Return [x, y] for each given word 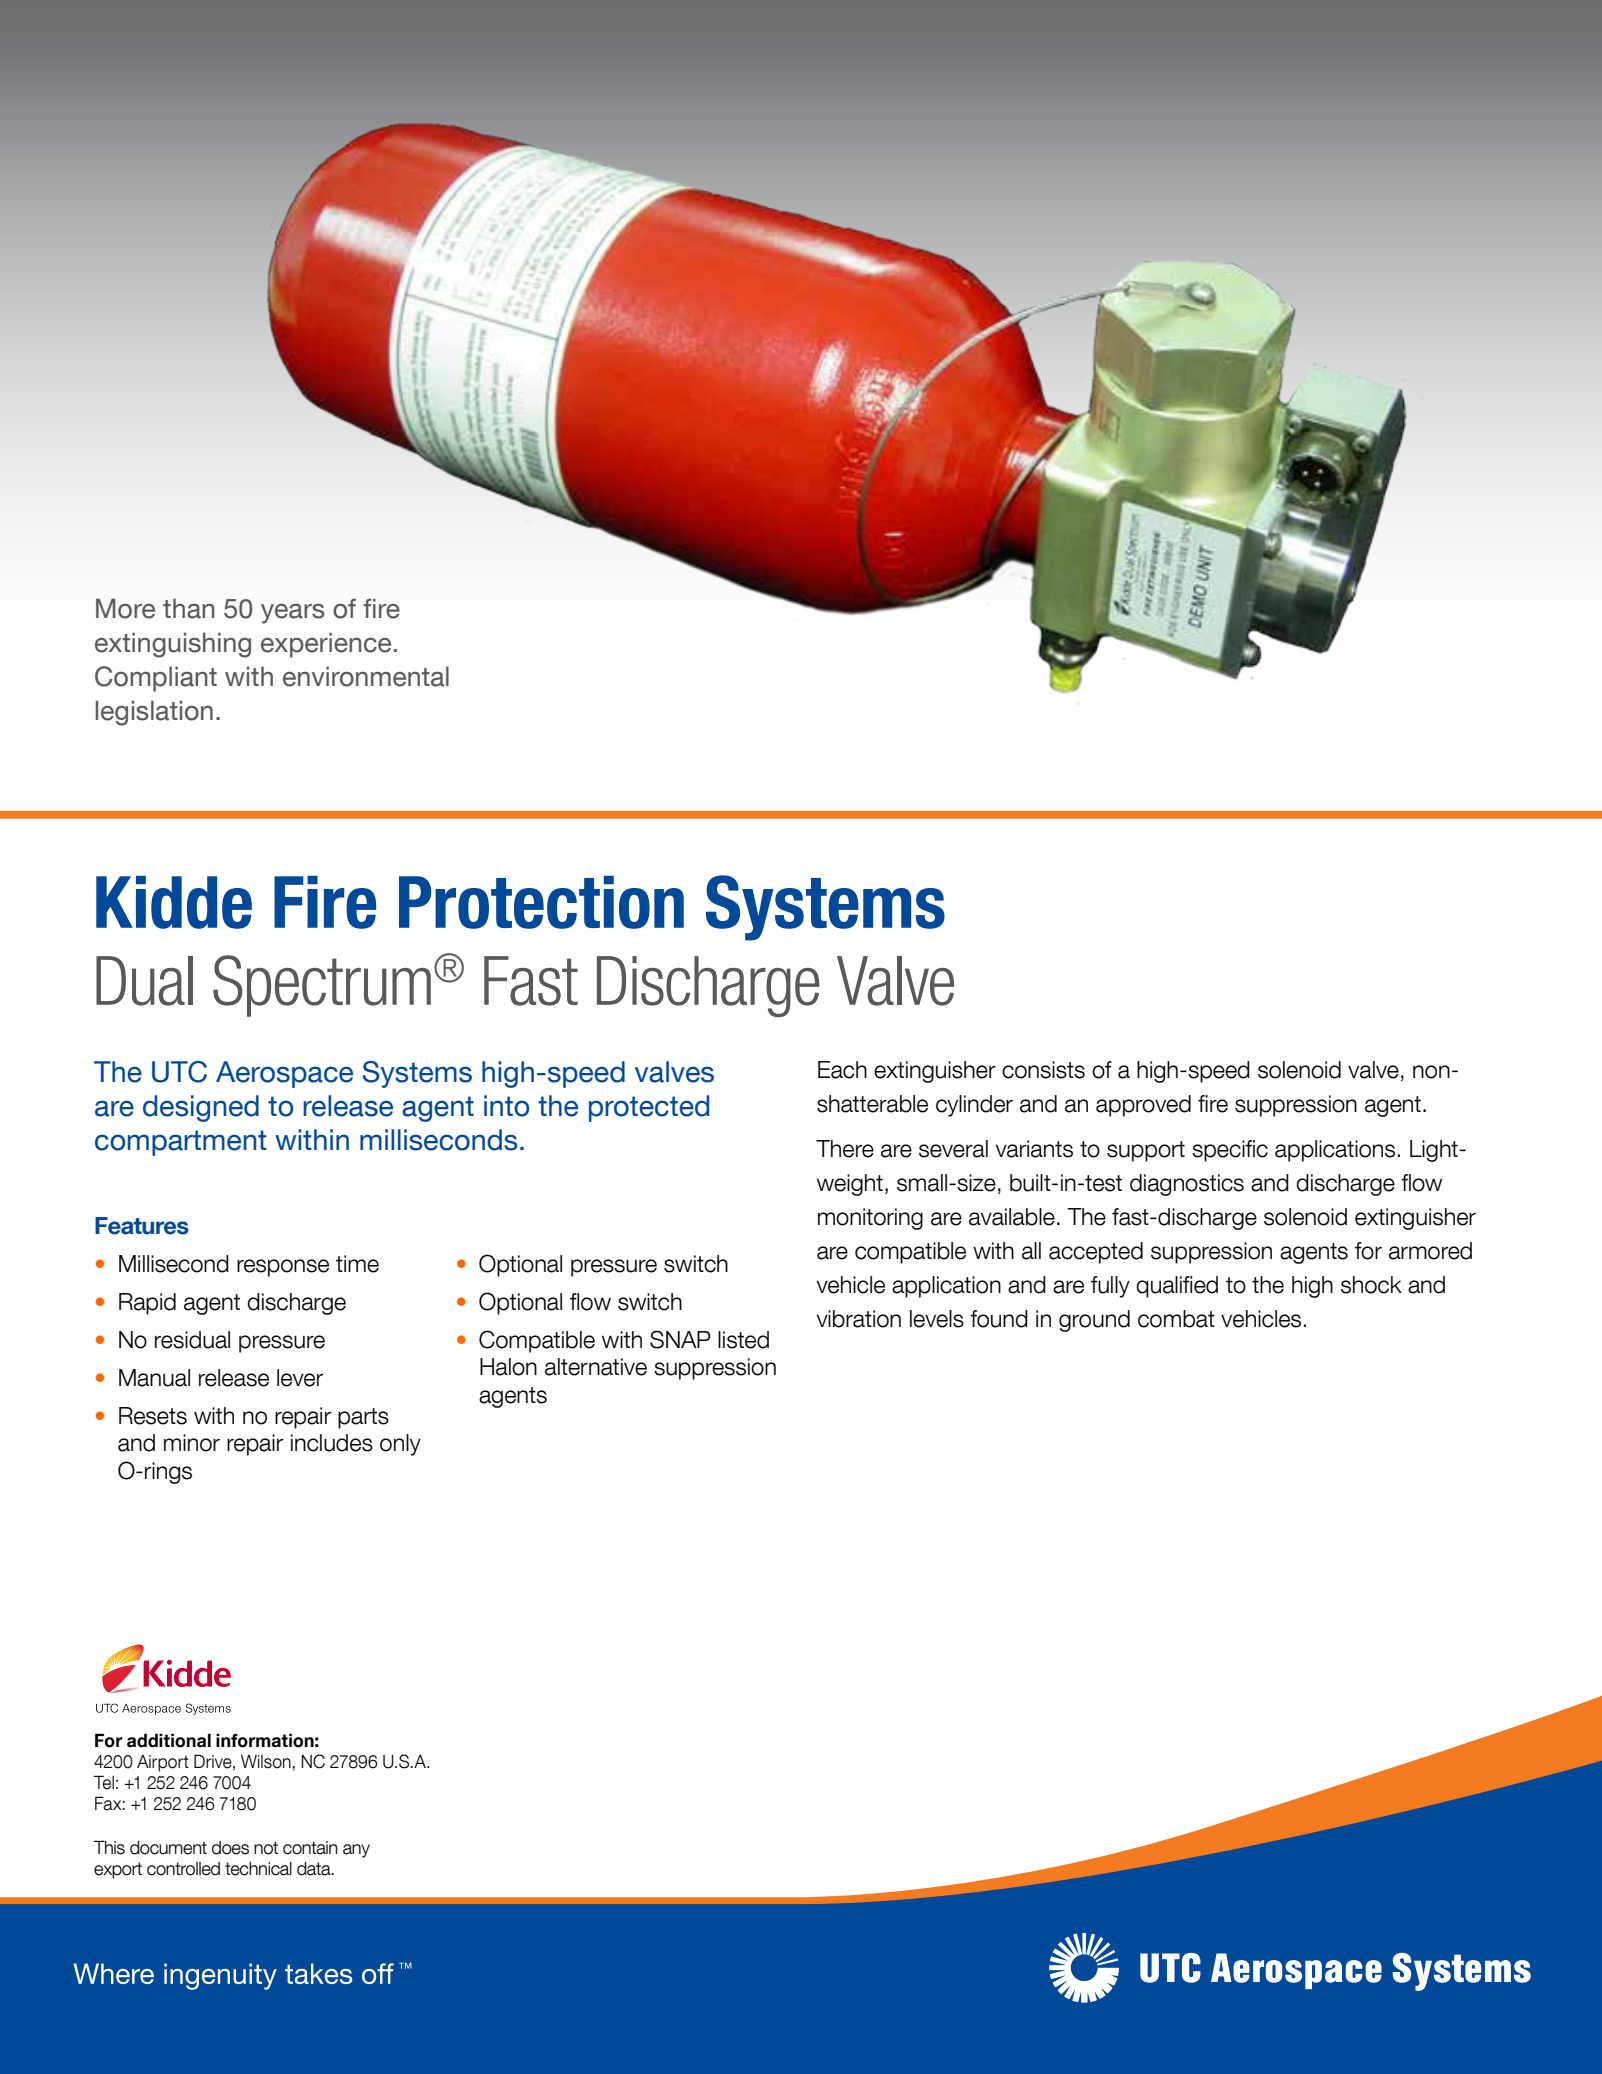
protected [649, 1108]
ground [1094, 1321]
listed [743, 1340]
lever [300, 1378]
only [400, 1445]
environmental [366, 676]
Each [842, 1070]
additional [169, 1740]
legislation [154, 713]
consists [1043, 1070]
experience [326, 645]
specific [1230, 1151]
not [266, 1848]
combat [1176, 1319]
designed [201, 1108]
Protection [541, 902]
